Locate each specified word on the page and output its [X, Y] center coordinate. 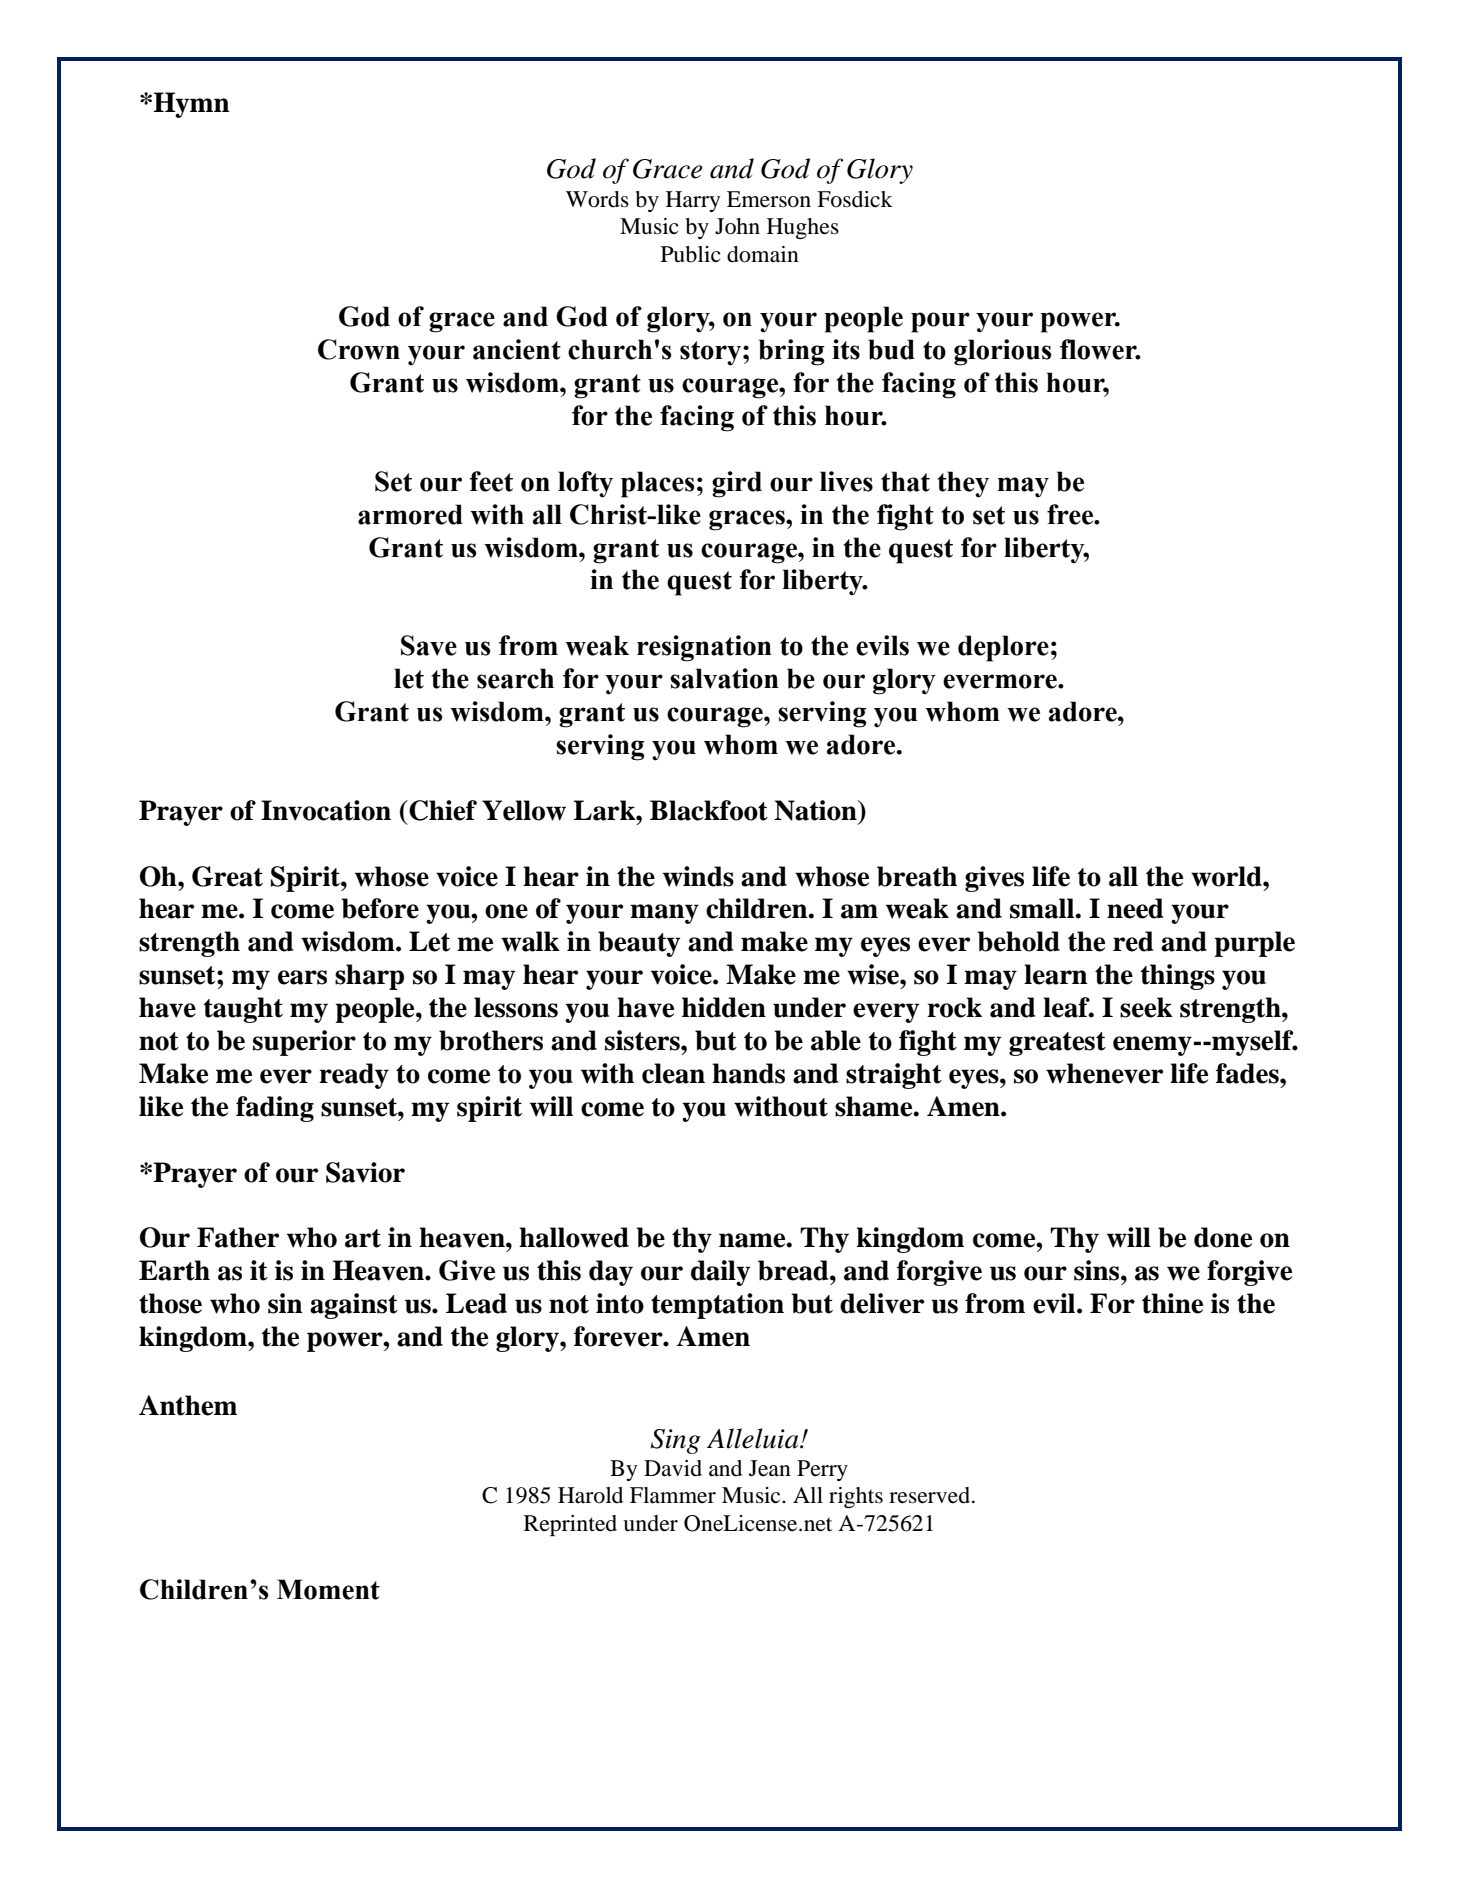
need [1135, 908]
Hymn [190, 105]
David [673, 1468]
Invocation [326, 810]
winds [698, 876]
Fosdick [855, 199]
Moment [328, 1589]
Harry [693, 201]
